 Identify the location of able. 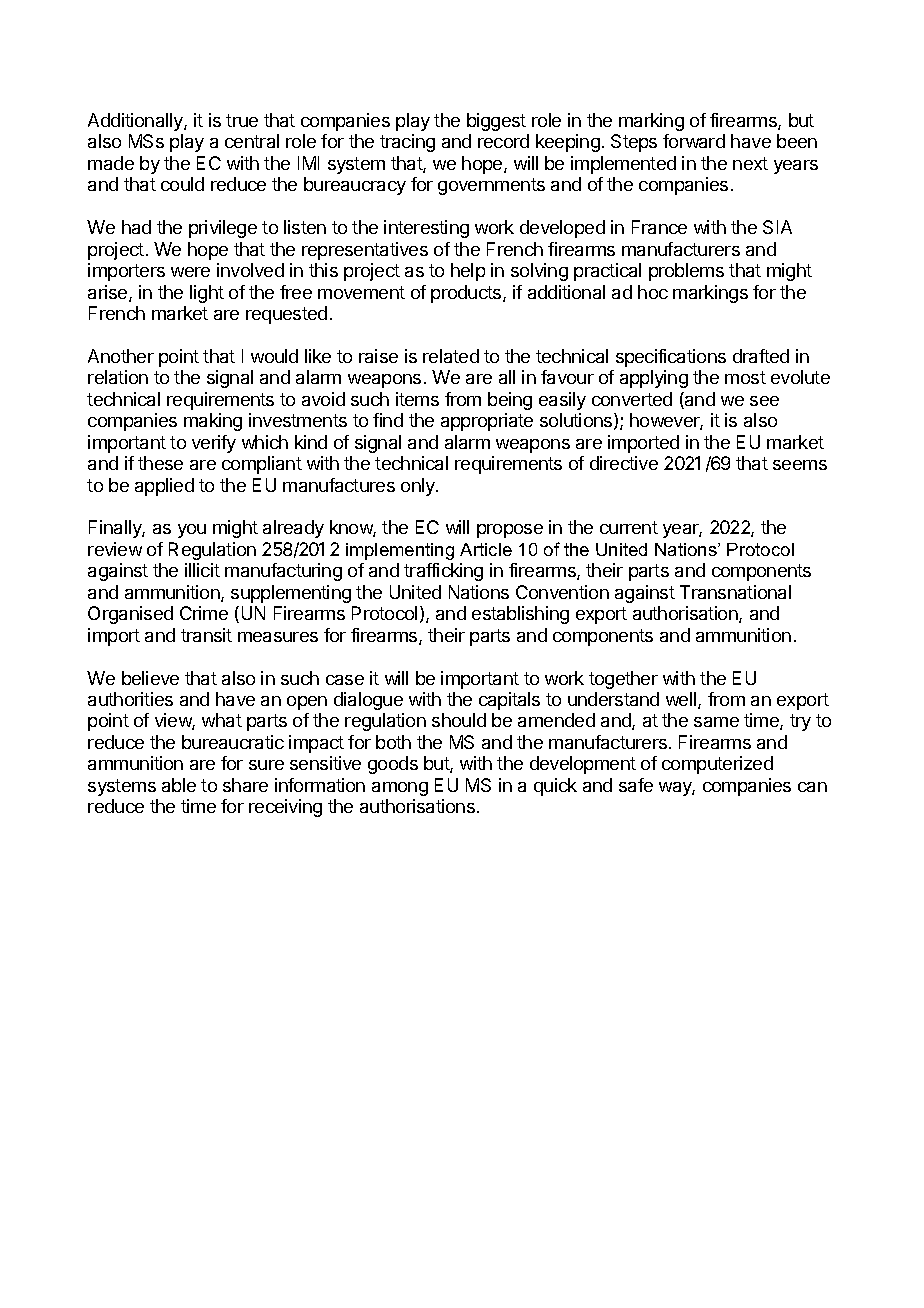
(179, 785).
